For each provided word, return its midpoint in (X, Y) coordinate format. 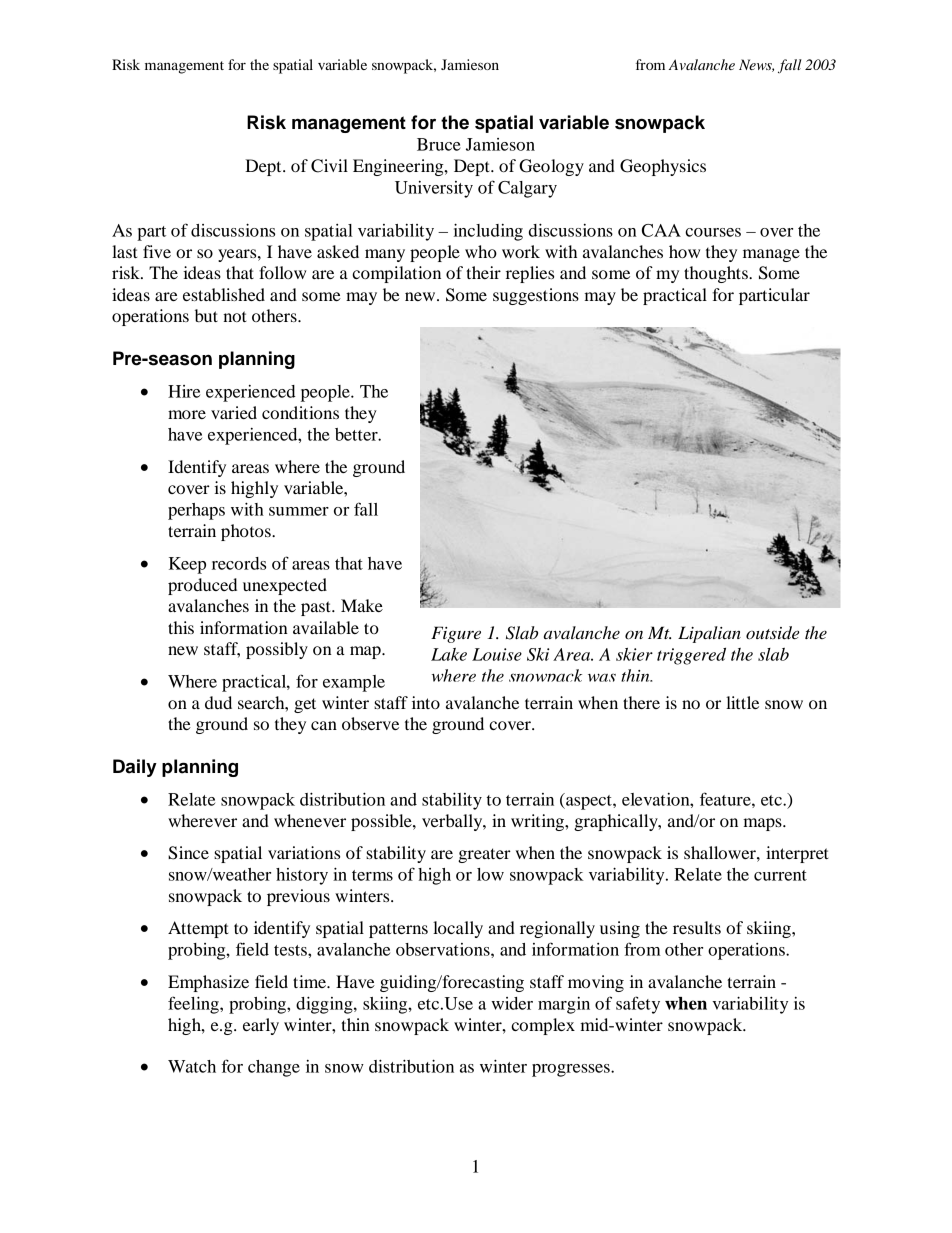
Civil (329, 166)
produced (202, 586)
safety (638, 1005)
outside (772, 633)
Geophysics (663, 167)
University (434, 189)
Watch (192, 1066)
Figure (456, 634)
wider (512, 1003)
